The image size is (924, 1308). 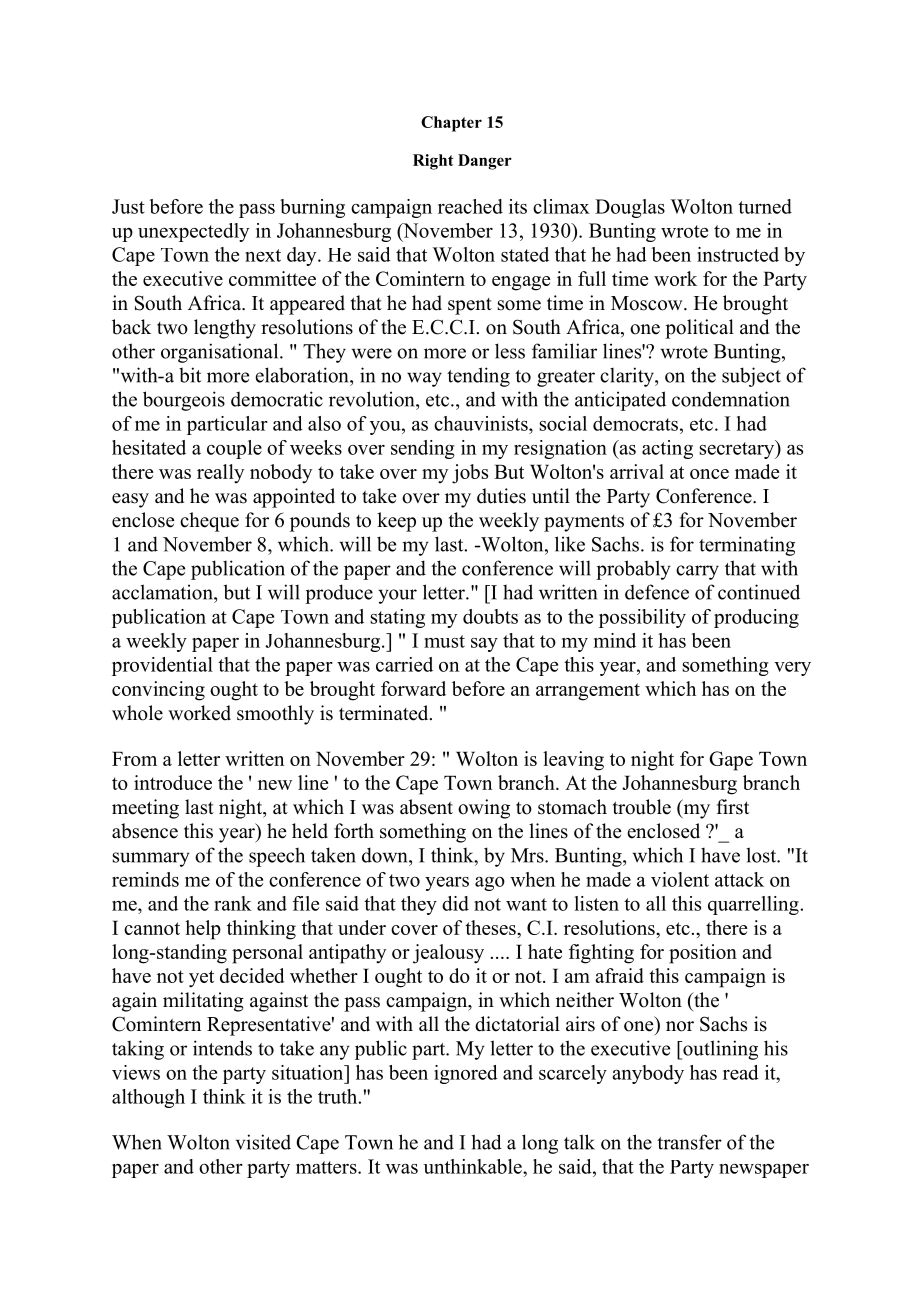 I want to click on political, so click(x=699, y=329).
